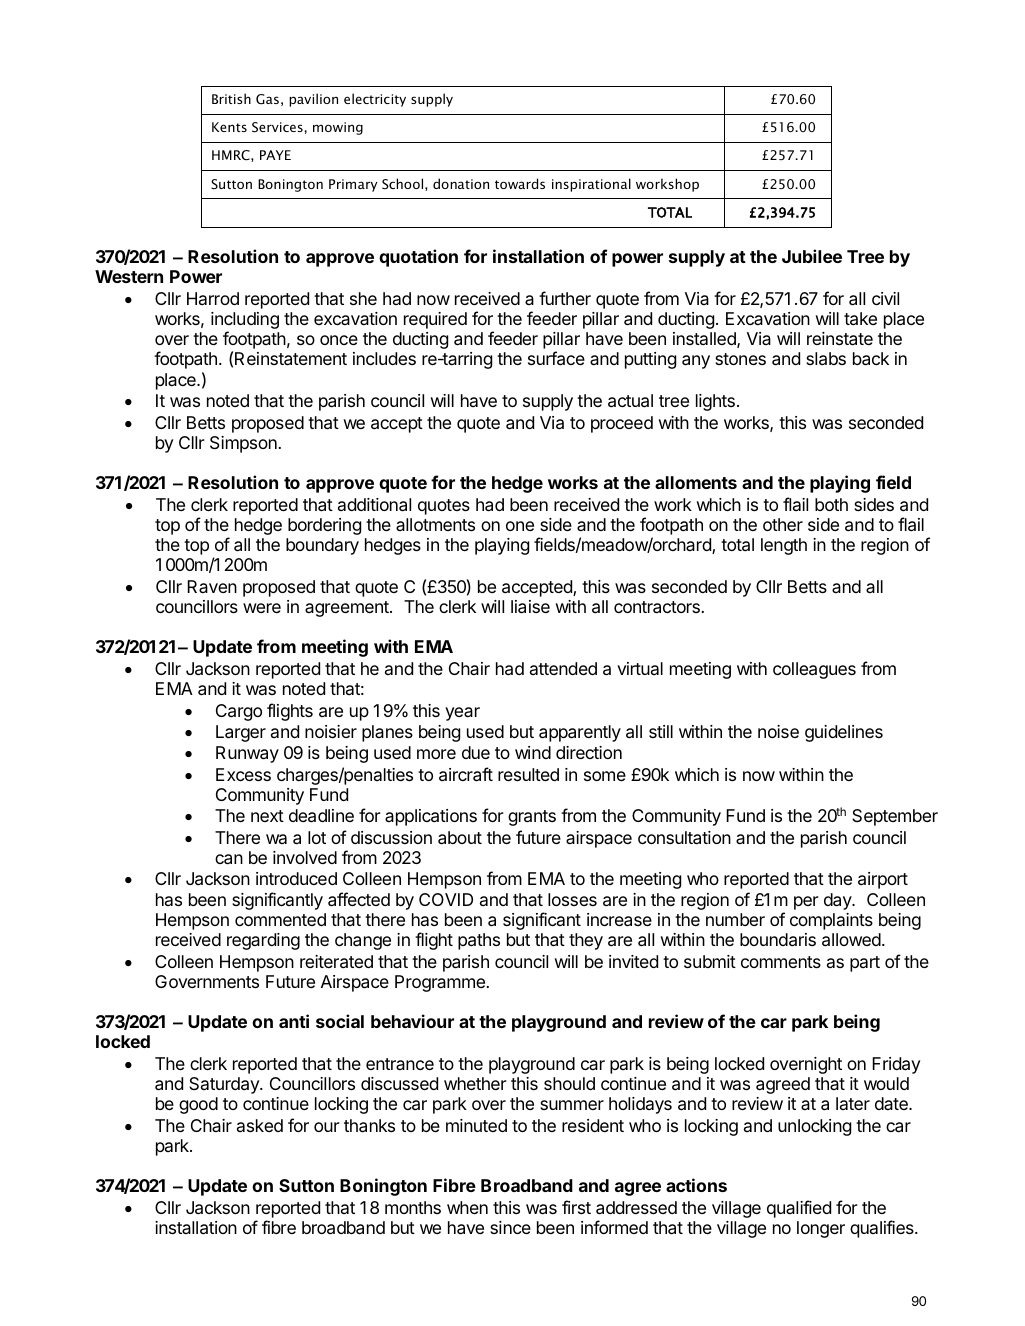 The image size is (1025, 1326). I want to click on Kents, so click(229, 127).
